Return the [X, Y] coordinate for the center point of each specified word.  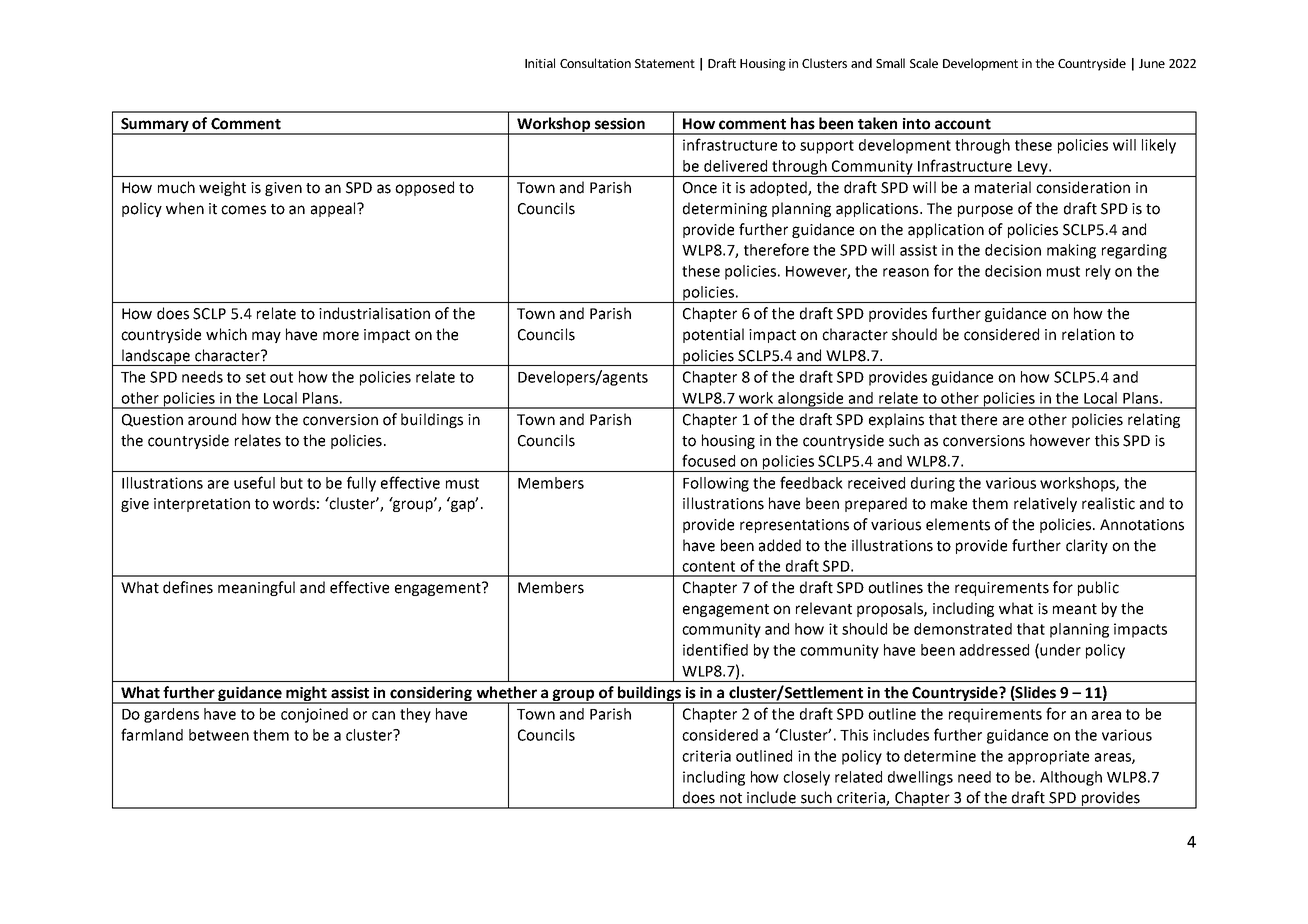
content [708, 566]
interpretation [202, 505]
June [1152, 63]
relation [1088, 334]
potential [713, 335]
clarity [1087, 546]
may [266, 337]
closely [806, 778]
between [219, 735]
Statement [665, 63]
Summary [155, 126]
